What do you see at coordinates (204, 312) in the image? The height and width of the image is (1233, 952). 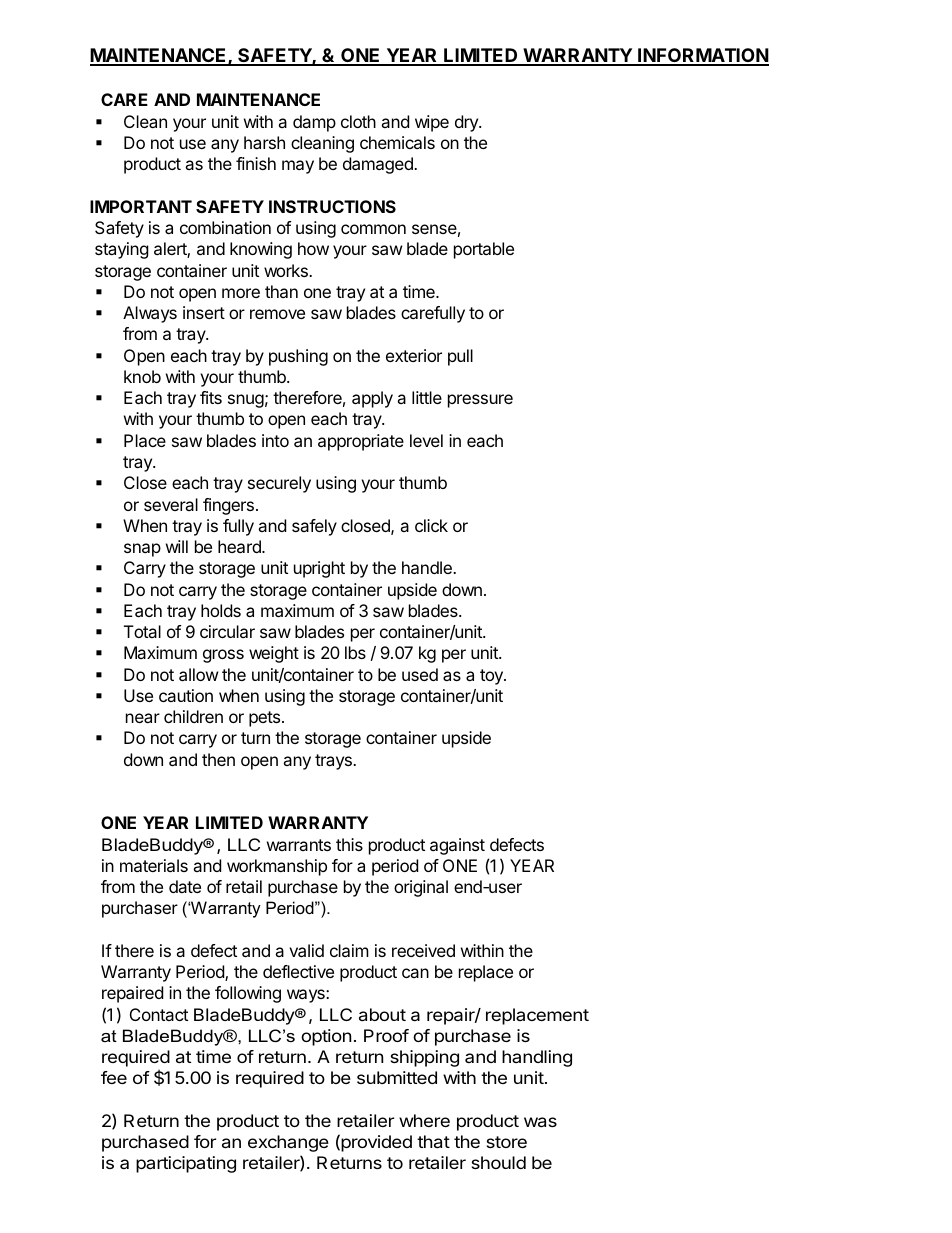 I see `insert` at bounding box center [204, 312].
